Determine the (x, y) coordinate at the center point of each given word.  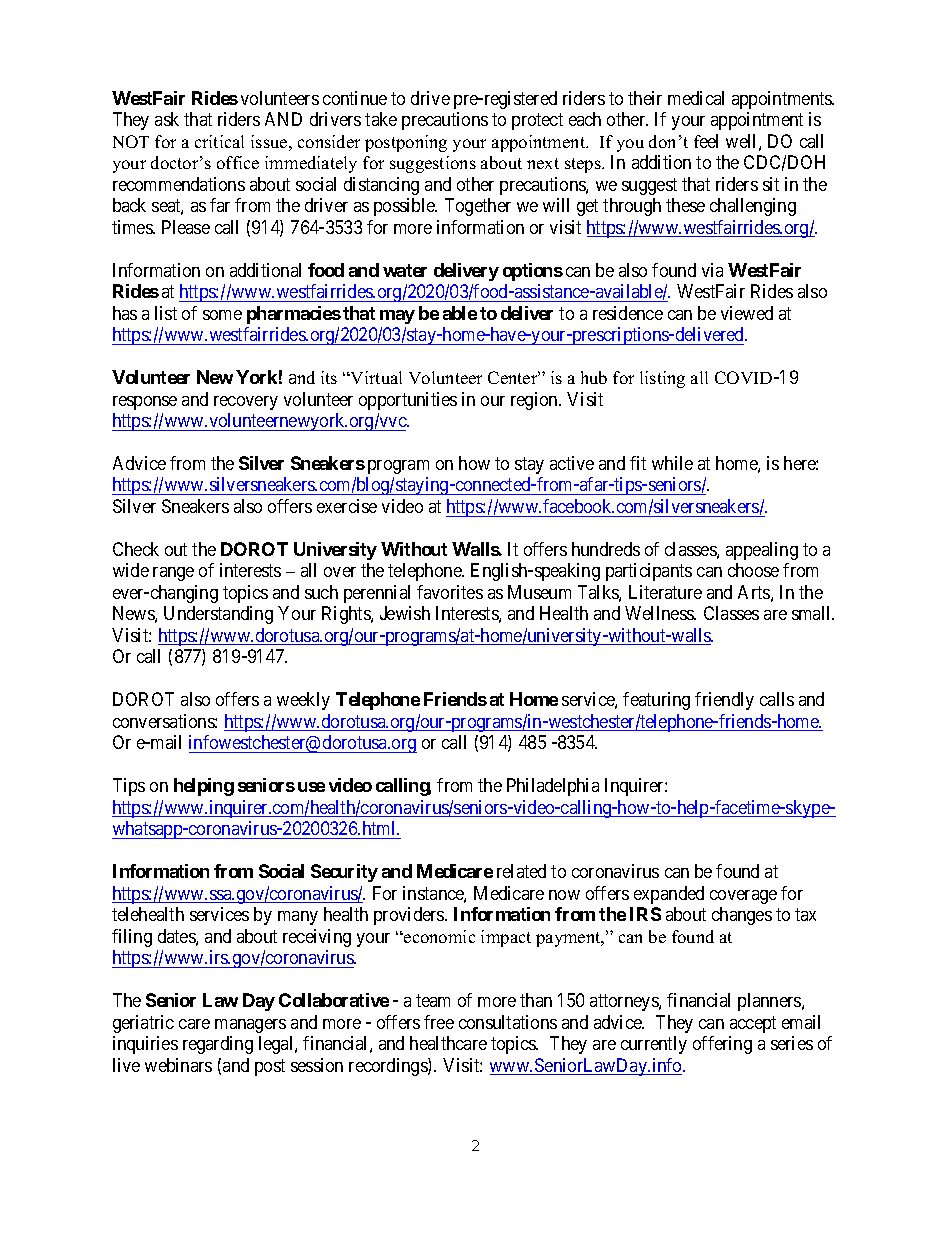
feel (706, 141)
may (397, 317)
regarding (218, 1045)
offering (722, 1045)
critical (219, 141)
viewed (747, 313)
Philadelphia (553, 787)
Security (344, 873)
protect (537, 121)
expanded (669, 895)
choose (753, 570)
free (439, 1022)
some (222, 315)
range (173, 574)
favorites (450, 592)
